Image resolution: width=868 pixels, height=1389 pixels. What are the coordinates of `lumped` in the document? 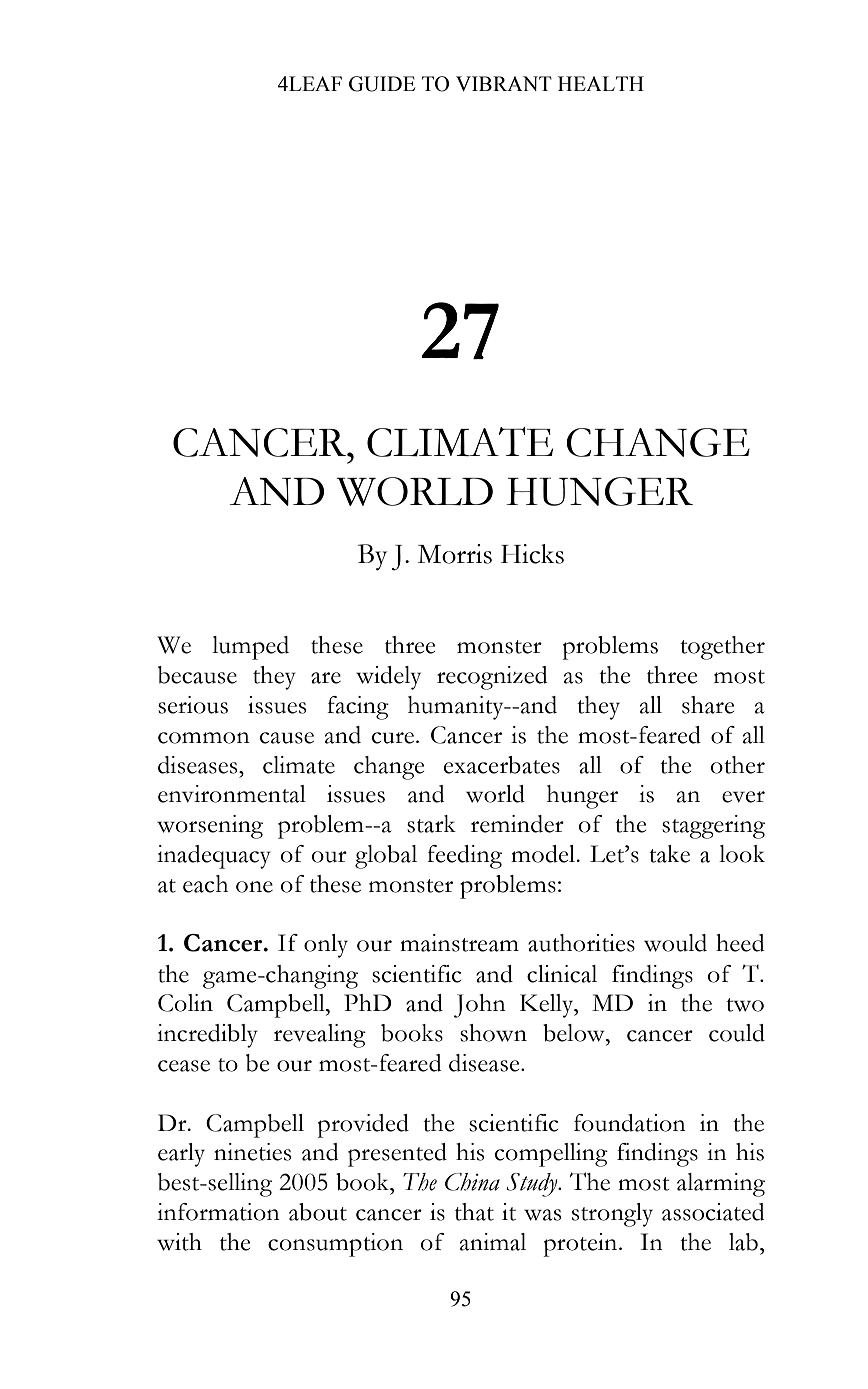 It's located at (250, 648).
